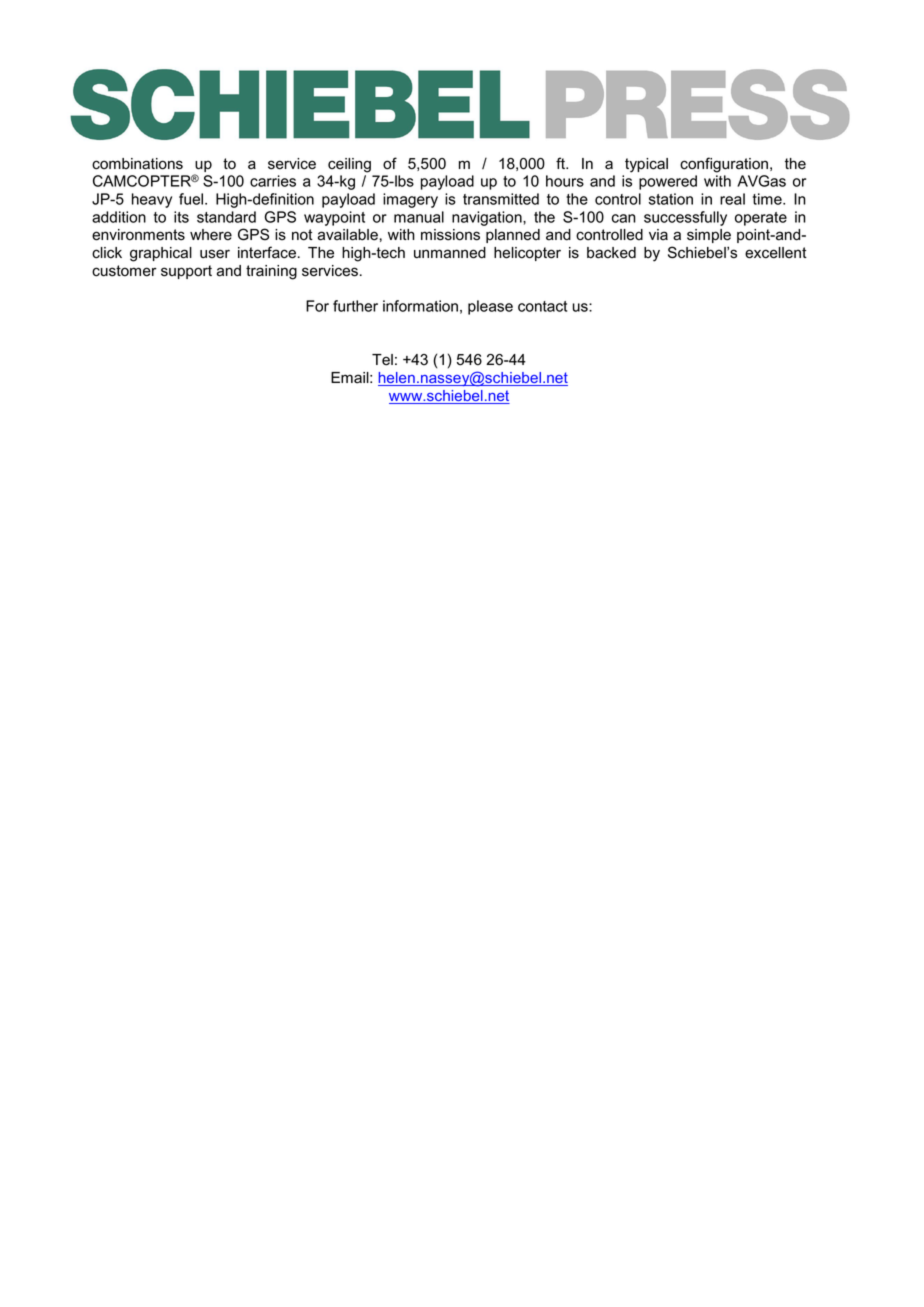 The width and height of the screenshot is (924, 1307). What do you see at coordinates (419, 217) in the screenshot?
I see `manual` at bounding box center [419, 217].
